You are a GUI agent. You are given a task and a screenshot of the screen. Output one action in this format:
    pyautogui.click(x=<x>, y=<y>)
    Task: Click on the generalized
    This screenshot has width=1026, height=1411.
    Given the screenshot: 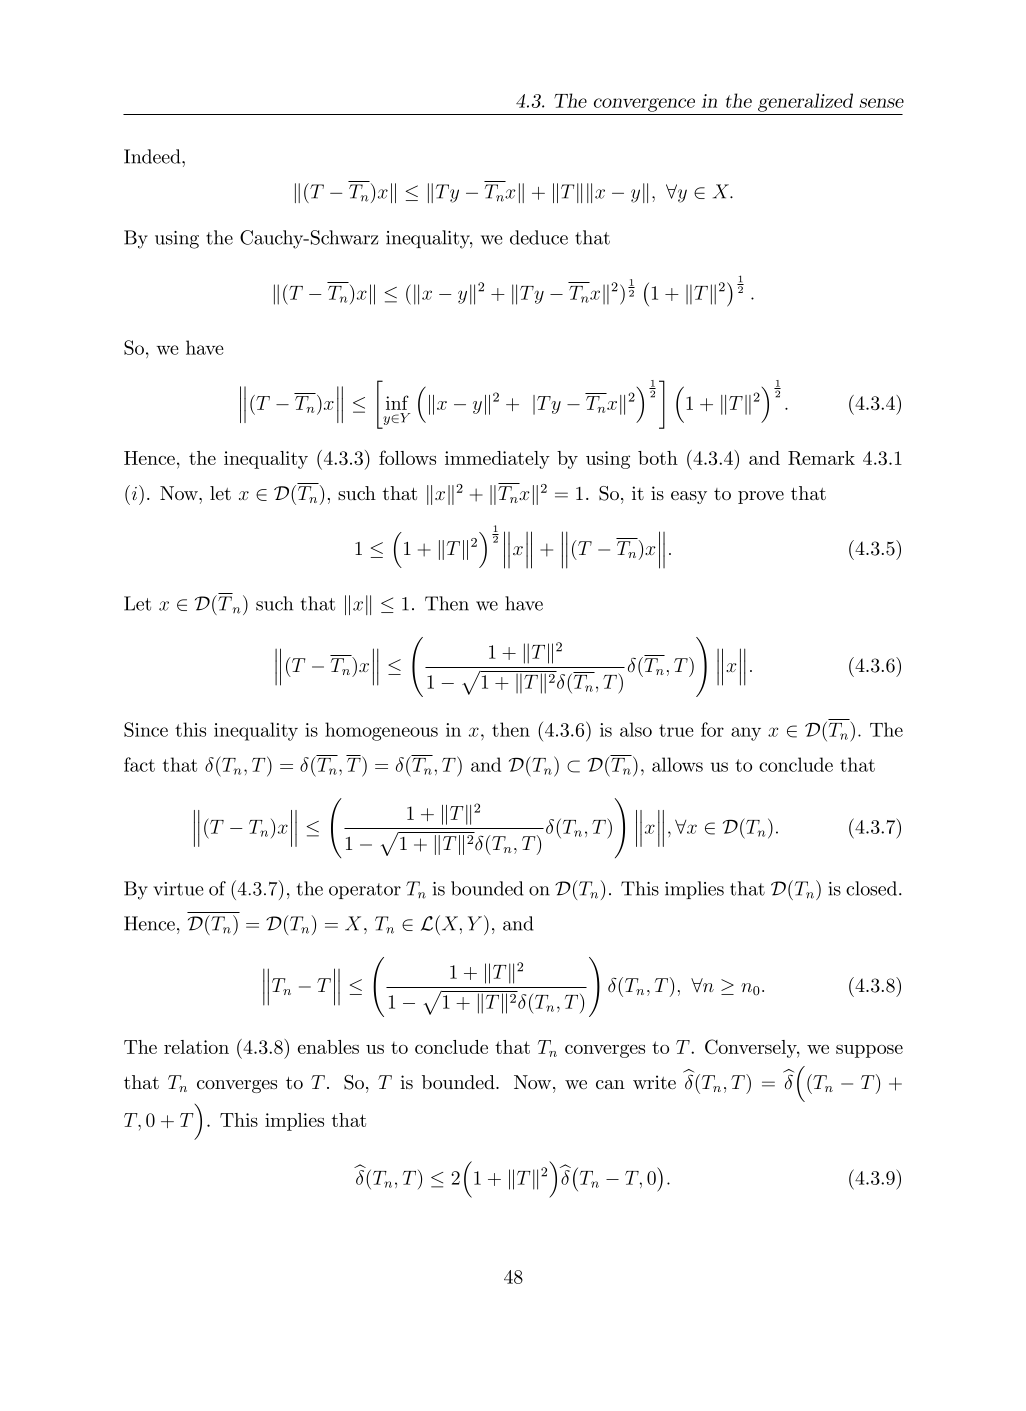 What is the action you would take?
    pyautogui.click(x=805, y=102)
